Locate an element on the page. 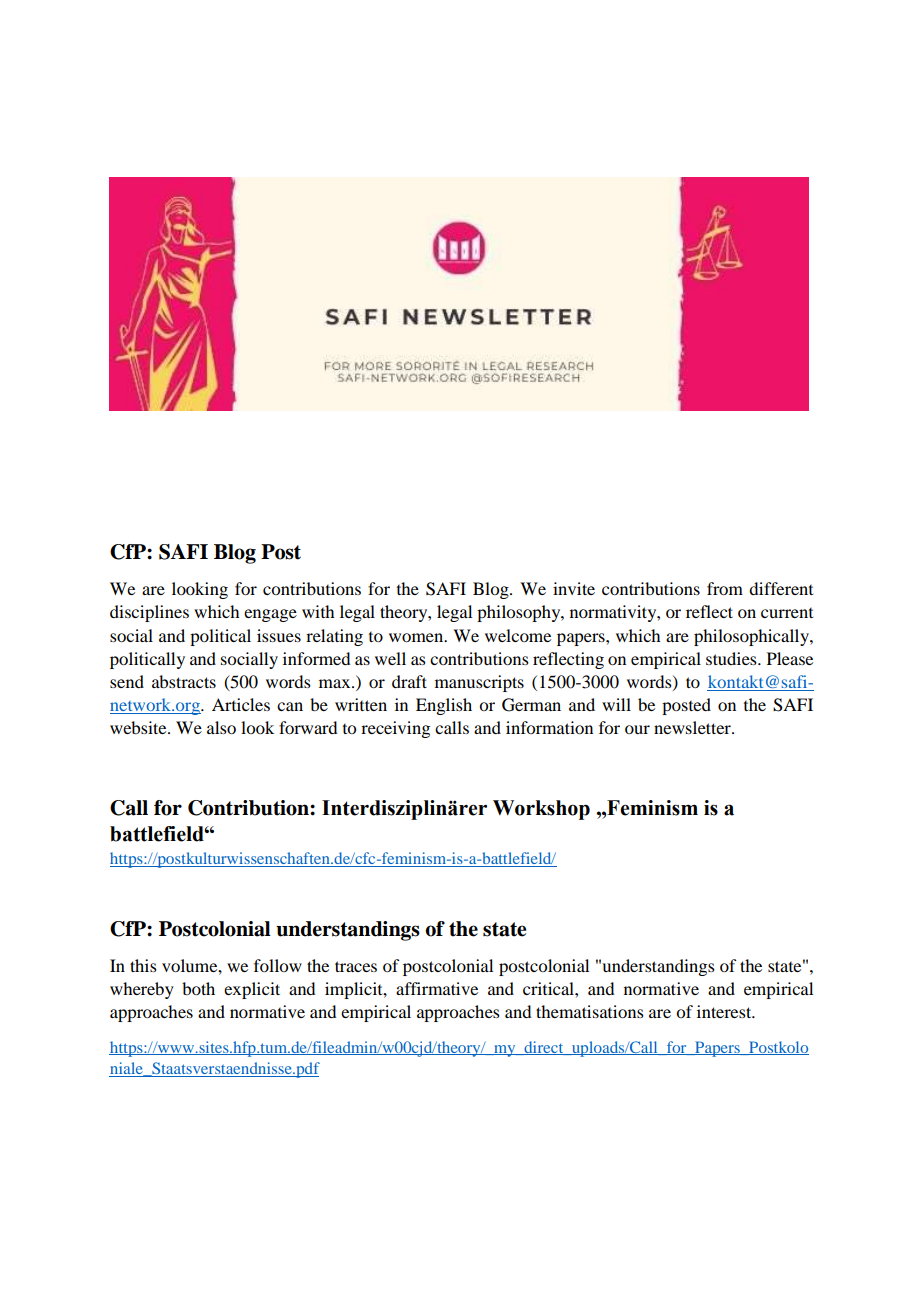 The height and width of the page is (1308, 924). invite is located at coordinates (574, 588).
